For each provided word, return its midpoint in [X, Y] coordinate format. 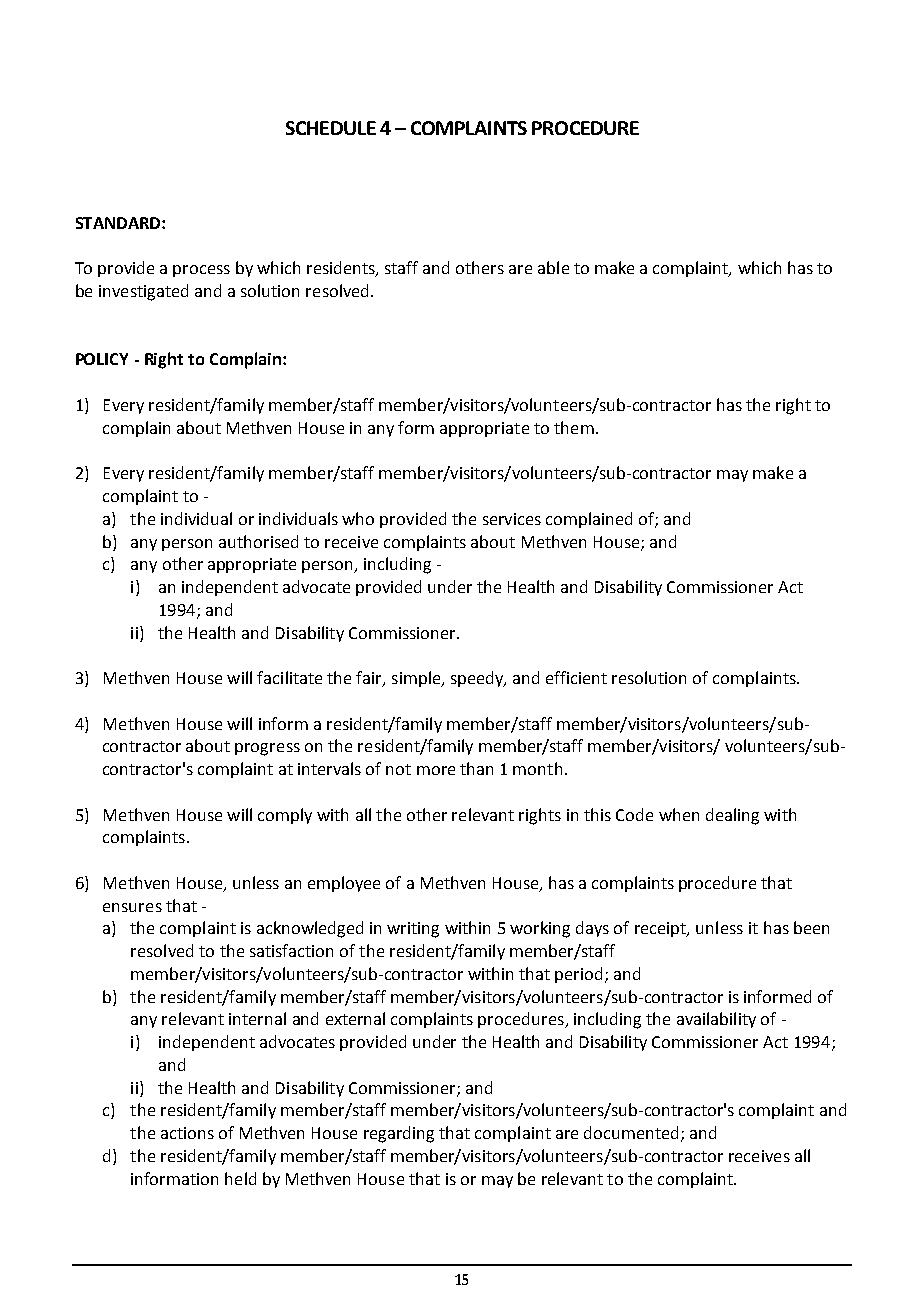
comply [285, 816]
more [436, 770]
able [553, 267]
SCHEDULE [331, 128]
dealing [732, 816]
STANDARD [119, 223]
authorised [258, 541]
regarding [399, 1134]
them [574, 427]
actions [187, 1133]
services [512, 519]
